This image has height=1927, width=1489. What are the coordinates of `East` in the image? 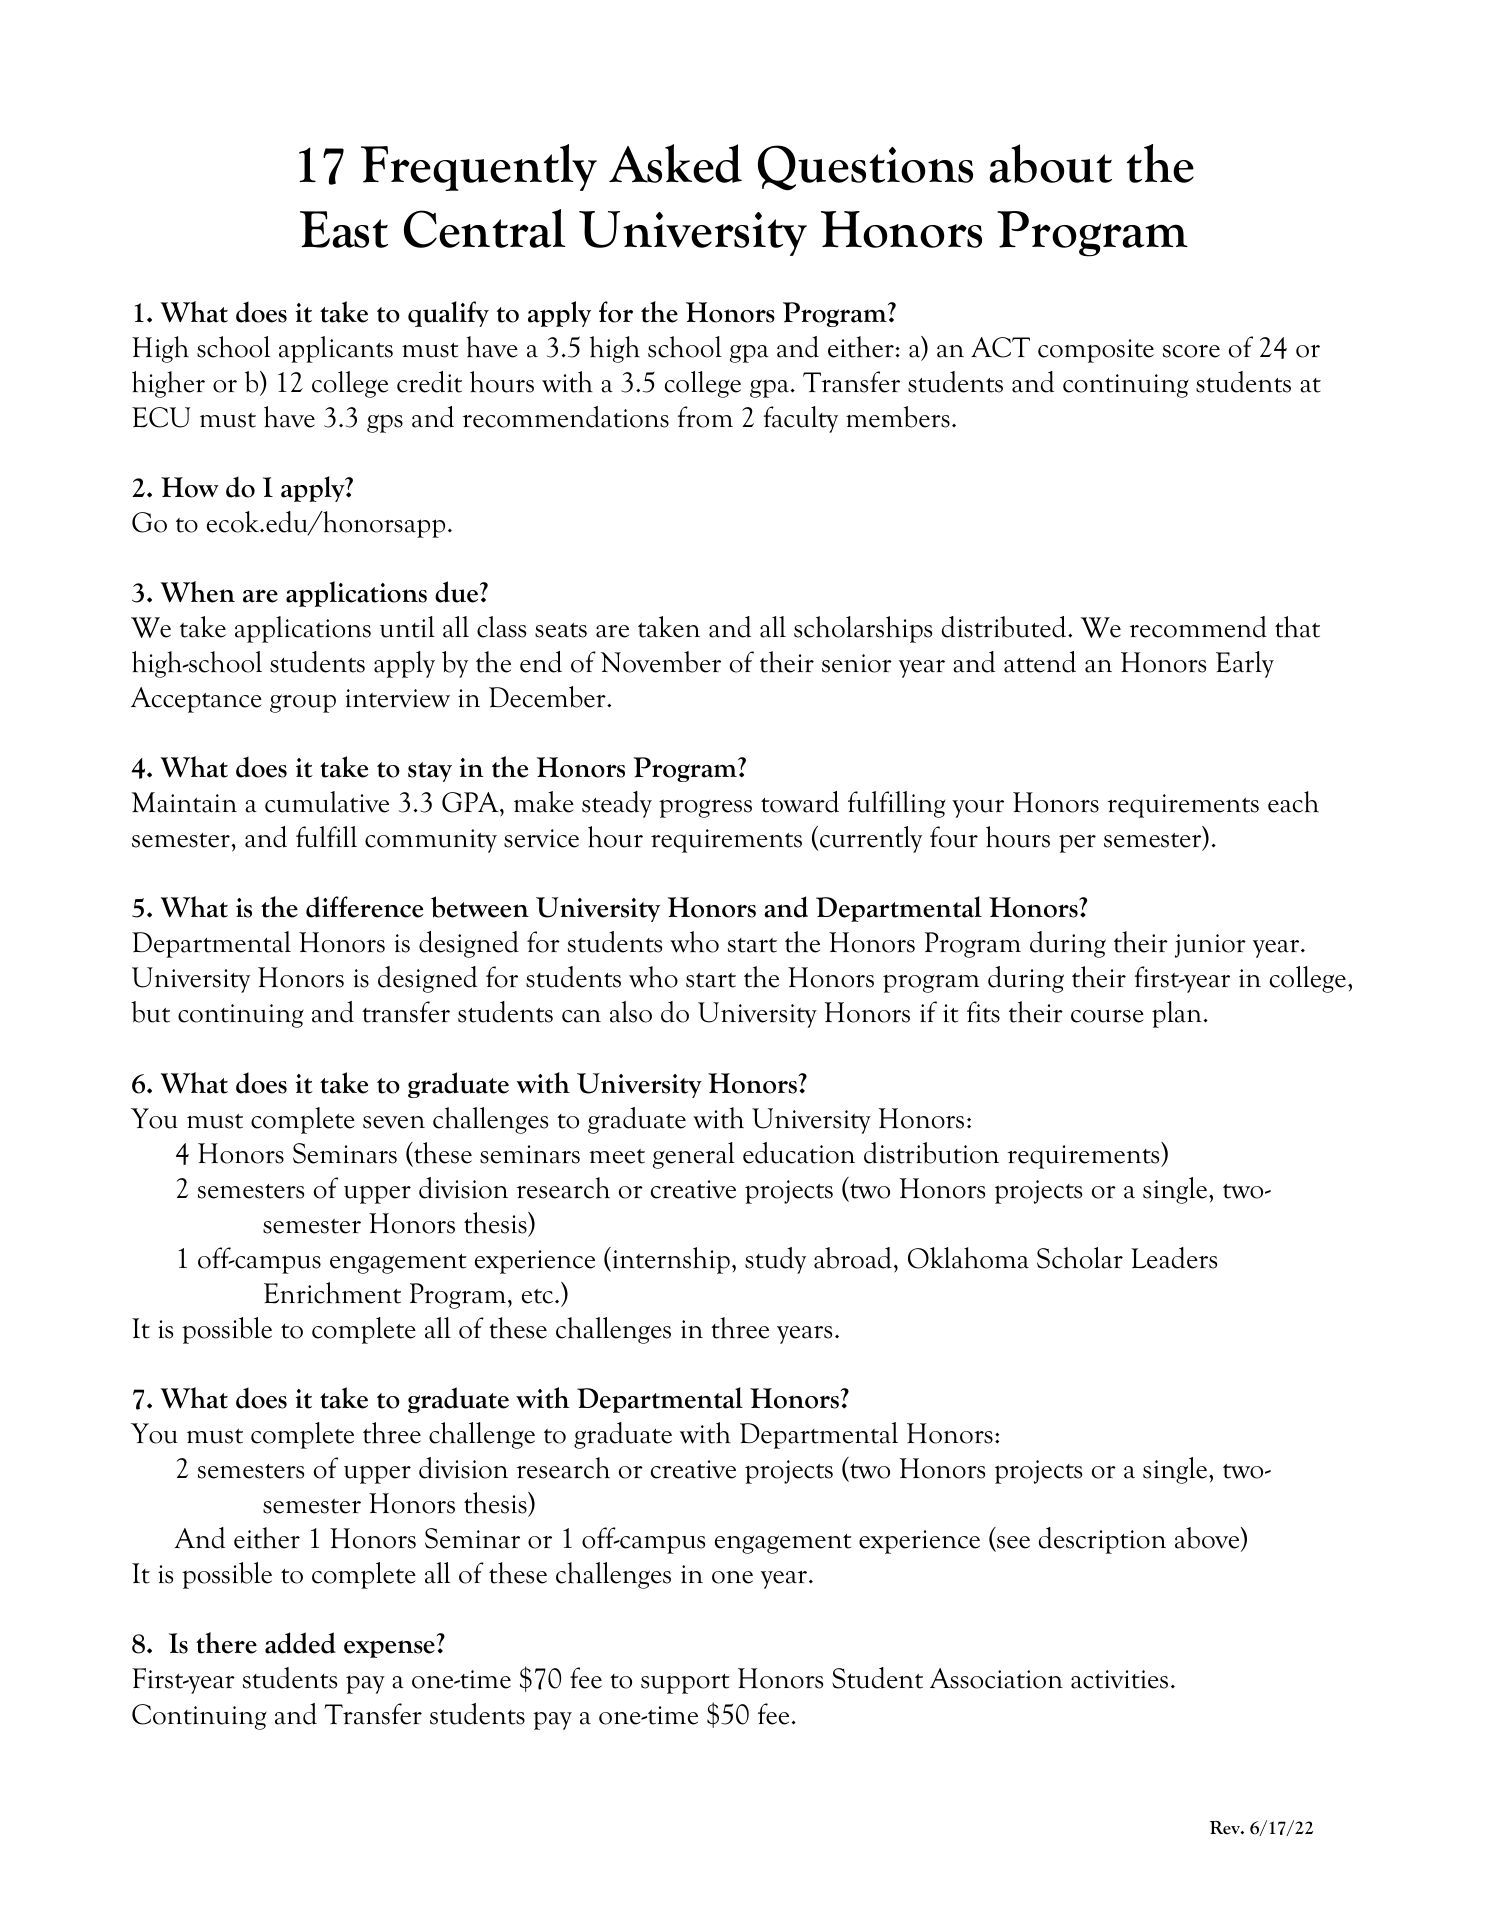 It's located at (344, 229).
